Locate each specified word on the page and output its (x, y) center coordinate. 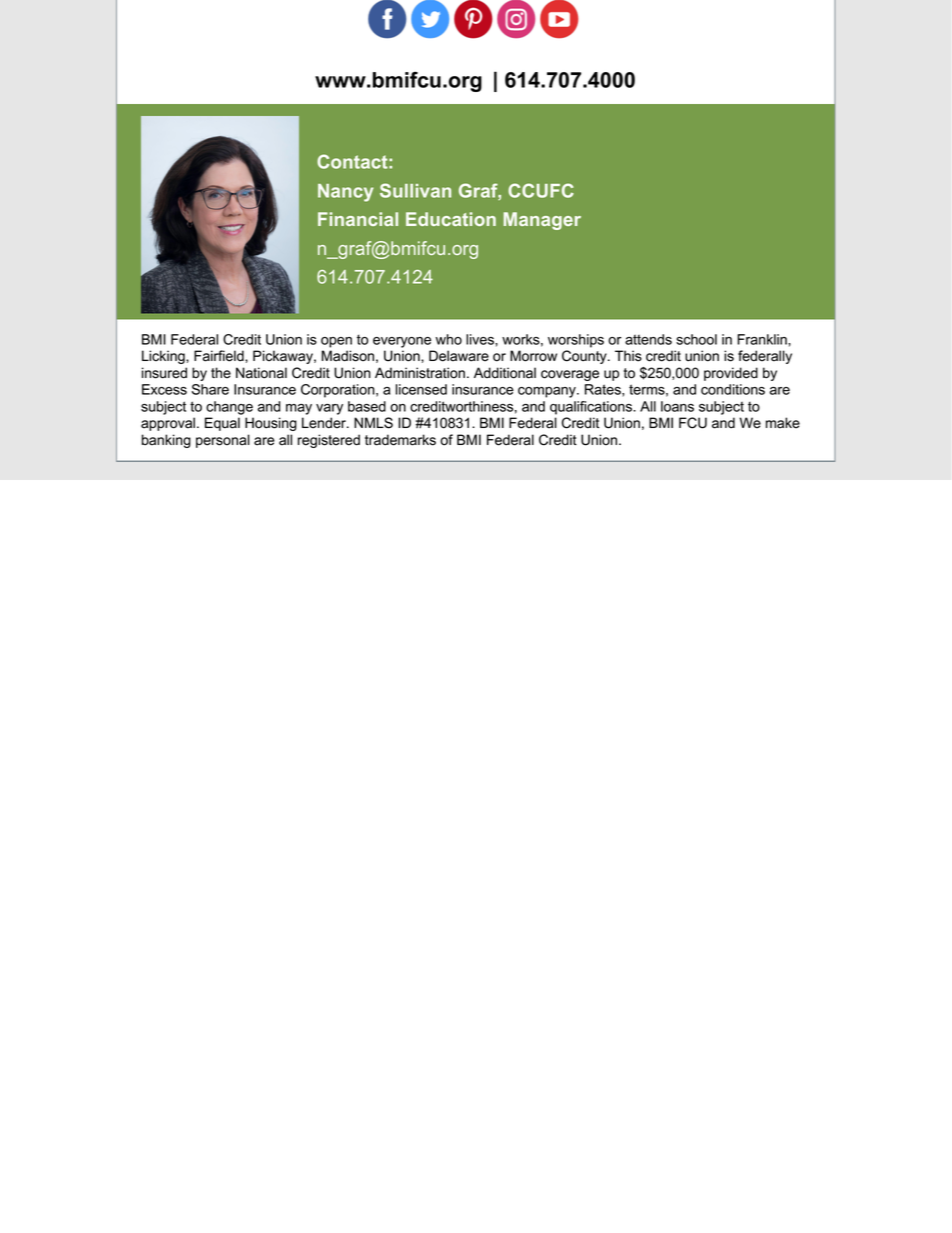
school (696, 339)
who (448, 339)
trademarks (400, 440)
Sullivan (415, 190)
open (336, 342)
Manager (542, 221)
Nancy (346, 193)
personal (223, 441)
